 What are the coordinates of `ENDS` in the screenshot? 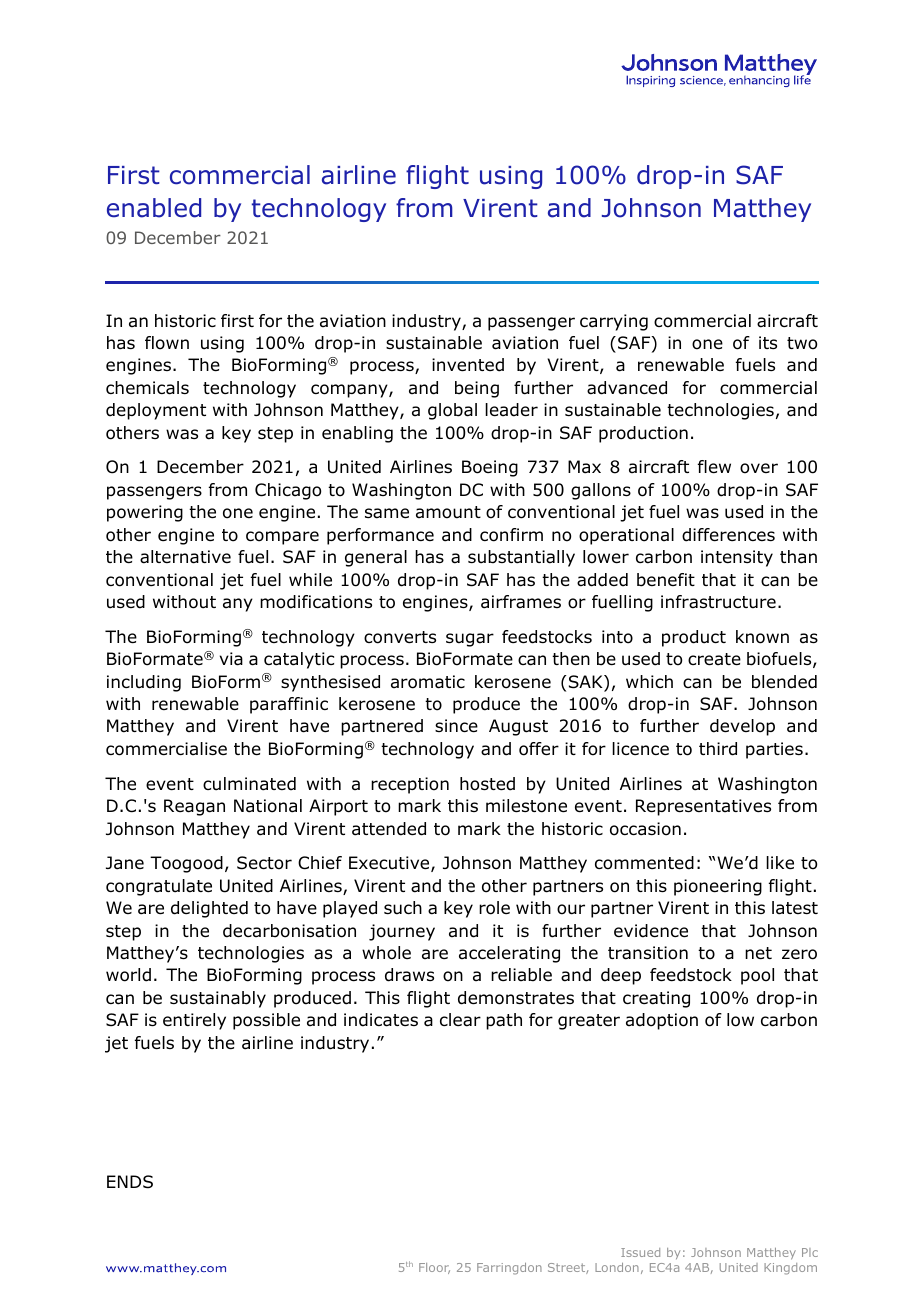 It's located at (130, 1182).
